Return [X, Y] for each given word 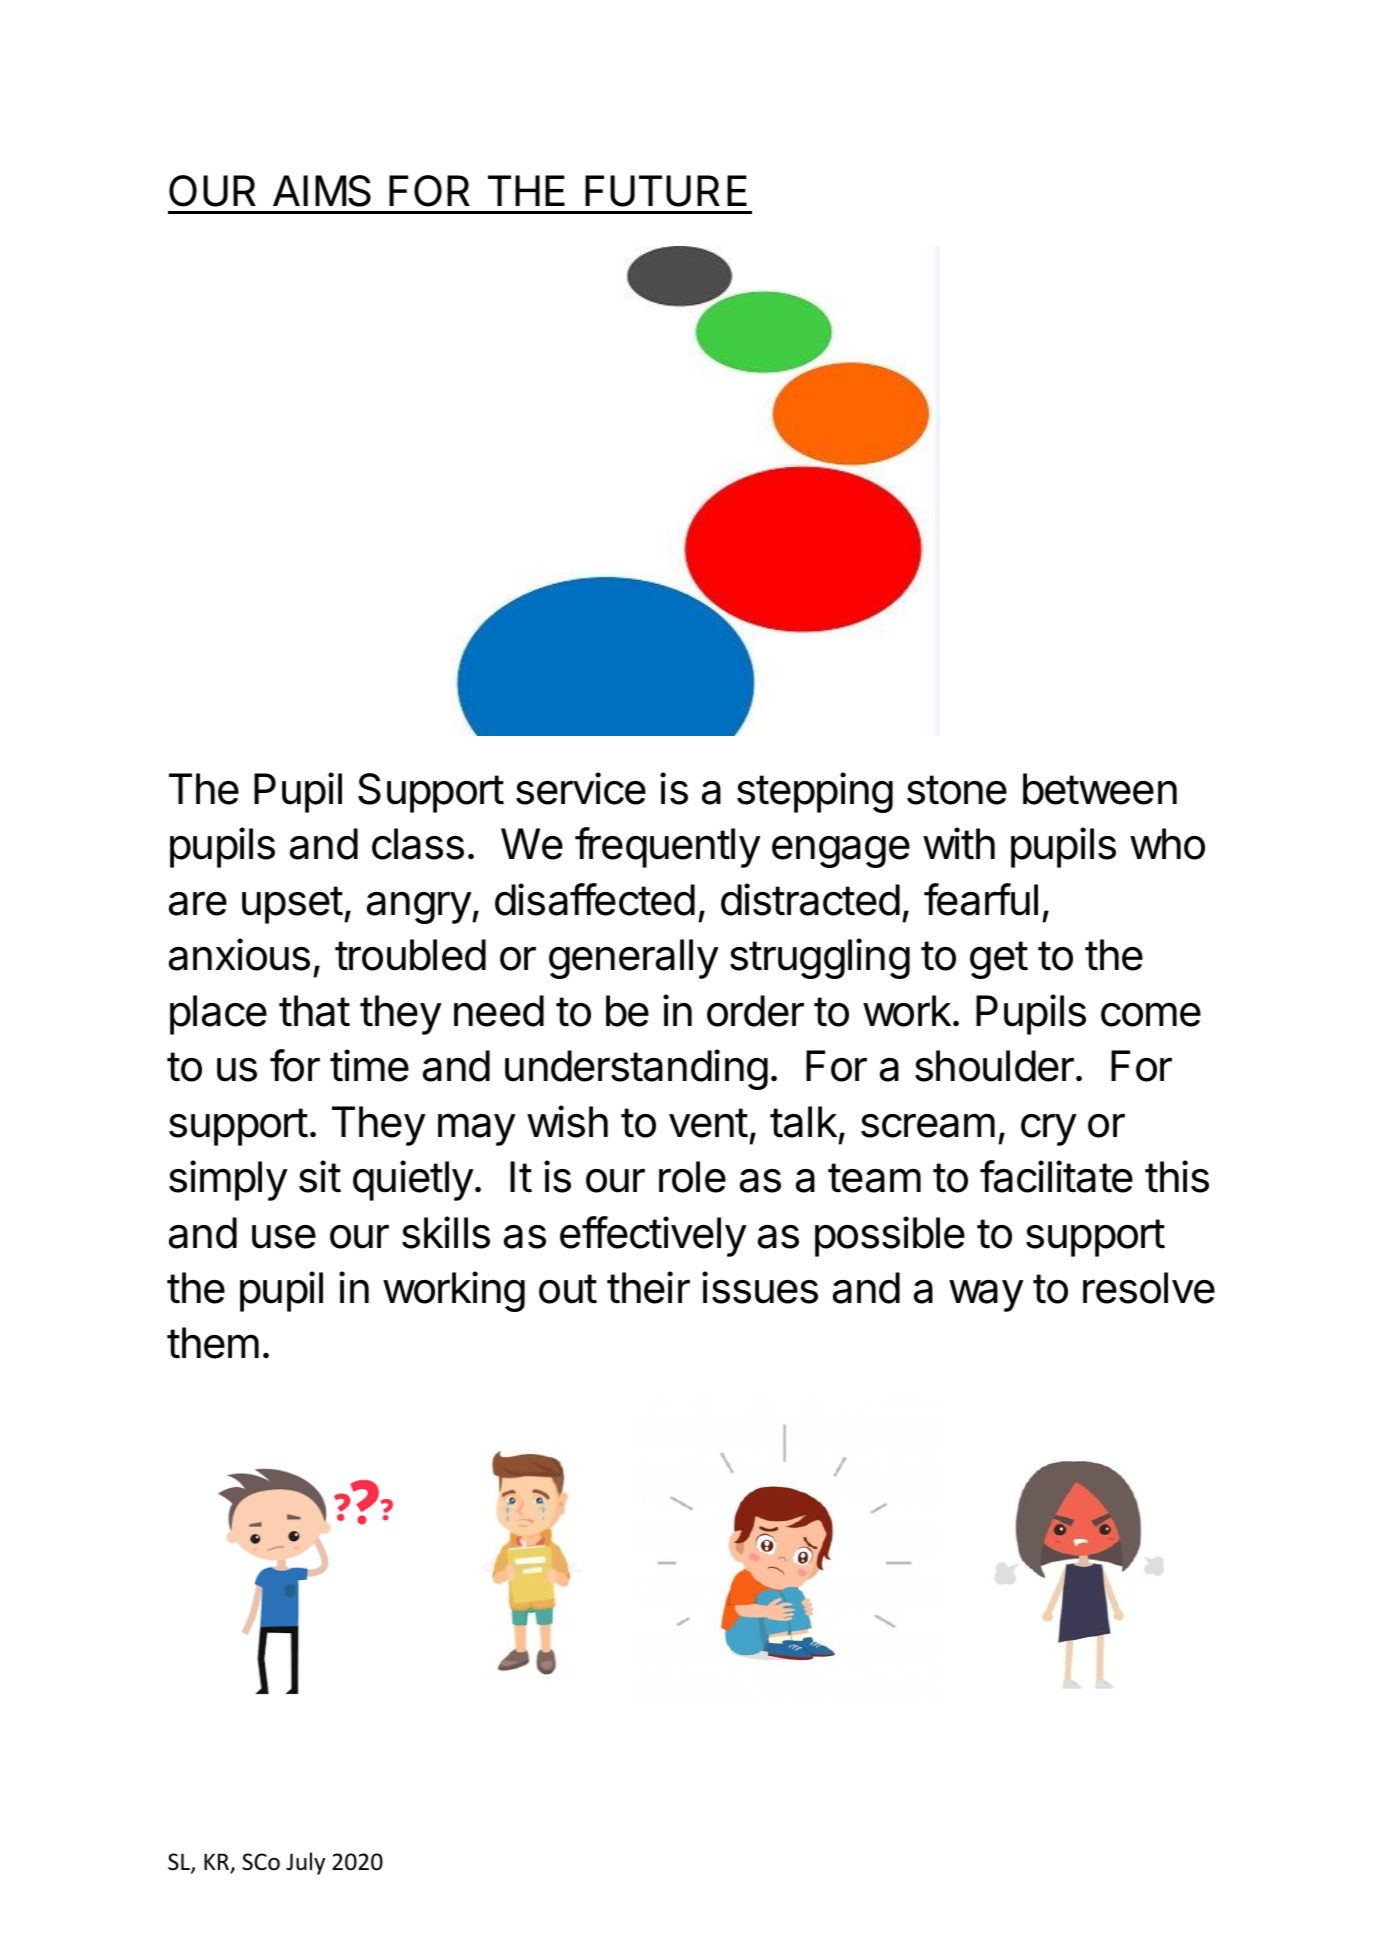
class [418, 844]
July [305, 1863]
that [314, 1011]
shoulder [994, 1066]
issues [760, 1287]
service [581, 788]
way [986, 1296]
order [755, 1011]
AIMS [322, 191]
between [1100, 789]
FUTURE [666, 191]
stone [957, 790]
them [213, 1343]
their [648, 1287]
